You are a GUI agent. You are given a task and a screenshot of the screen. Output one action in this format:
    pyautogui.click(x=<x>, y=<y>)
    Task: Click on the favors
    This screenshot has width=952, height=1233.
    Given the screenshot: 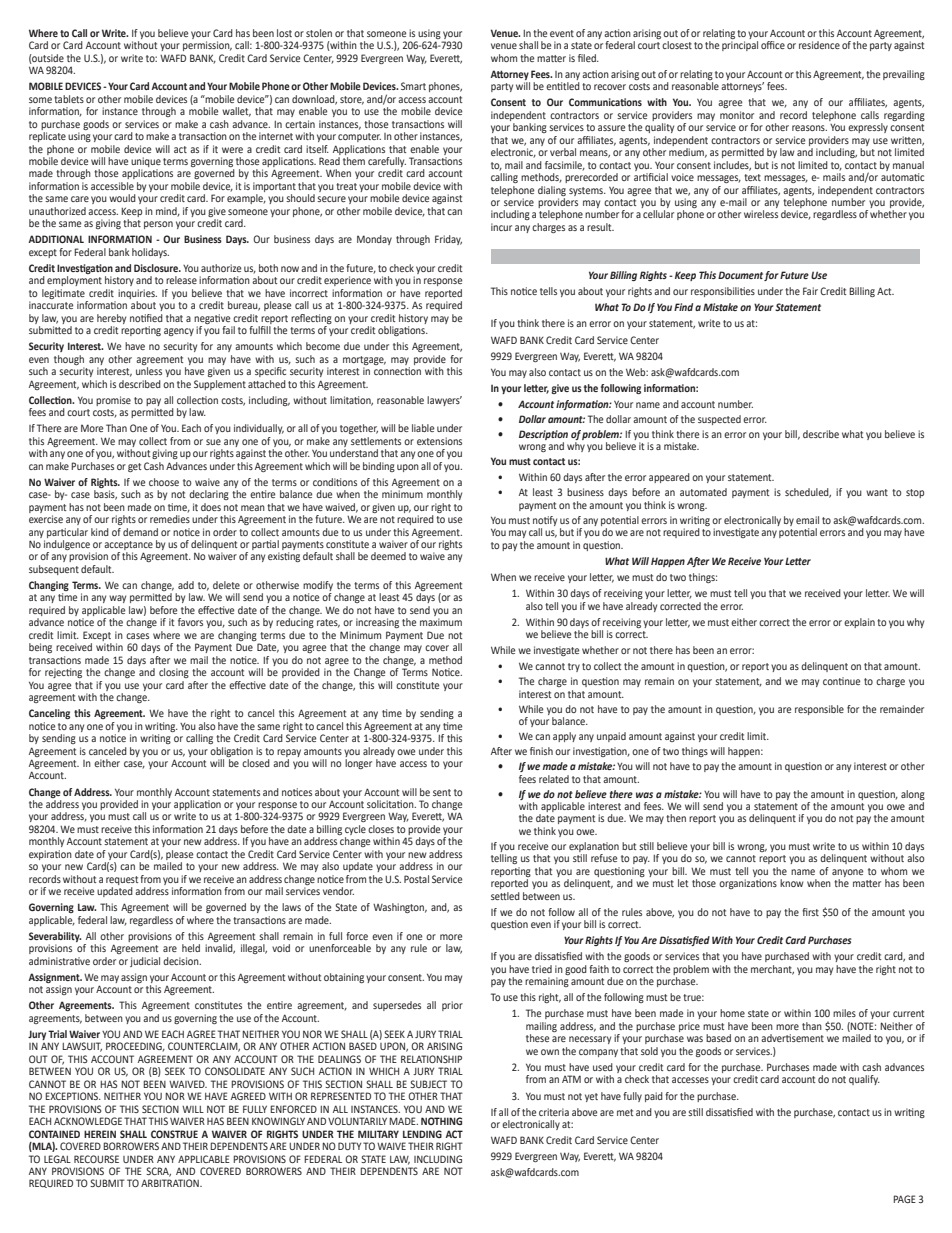 What is the action you would take?
    pyautogui.click(x=190, y=622)
